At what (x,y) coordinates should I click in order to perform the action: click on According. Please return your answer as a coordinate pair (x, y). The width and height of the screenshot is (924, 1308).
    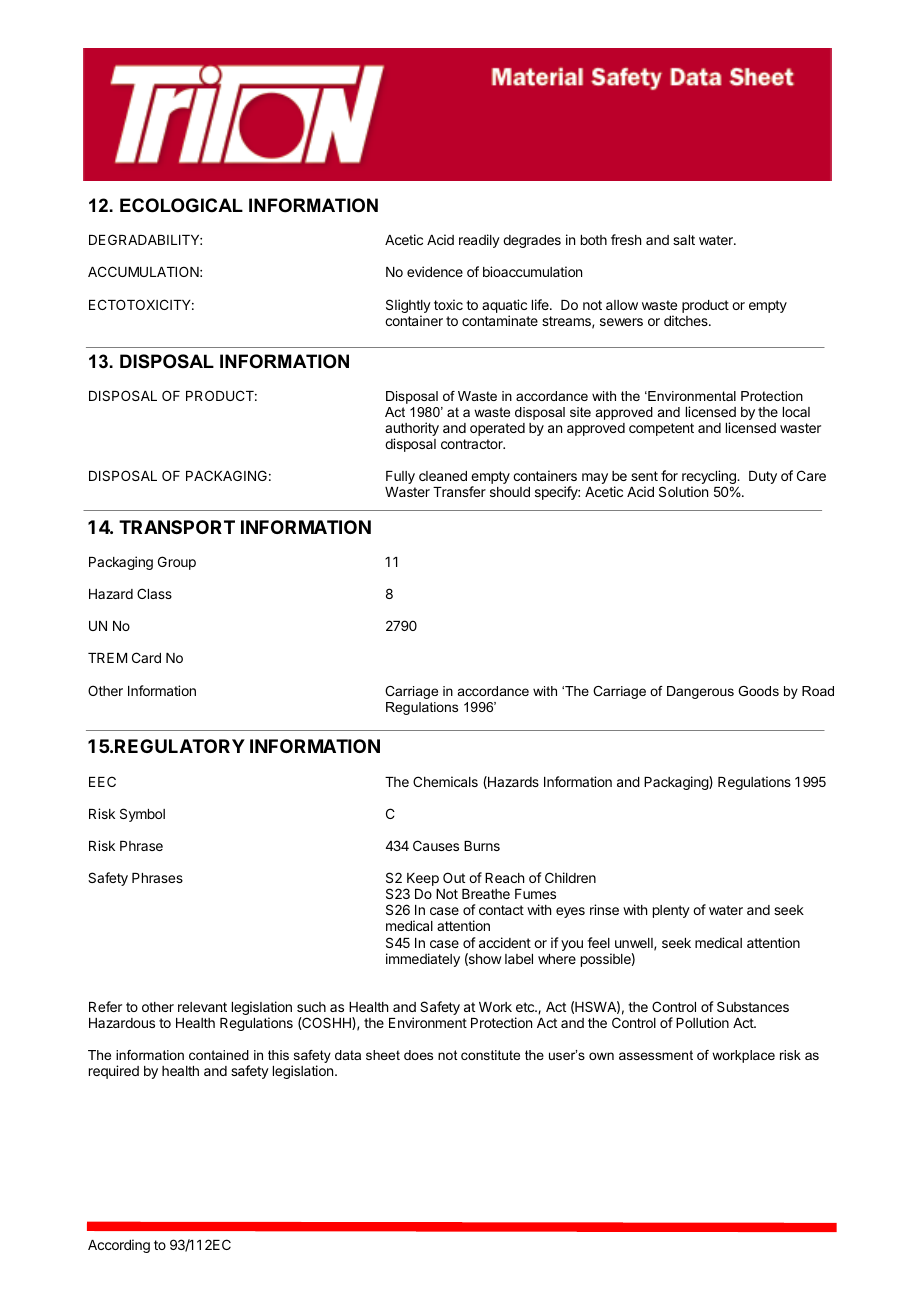
    Looking at the image, I should click on (119, 1246).
